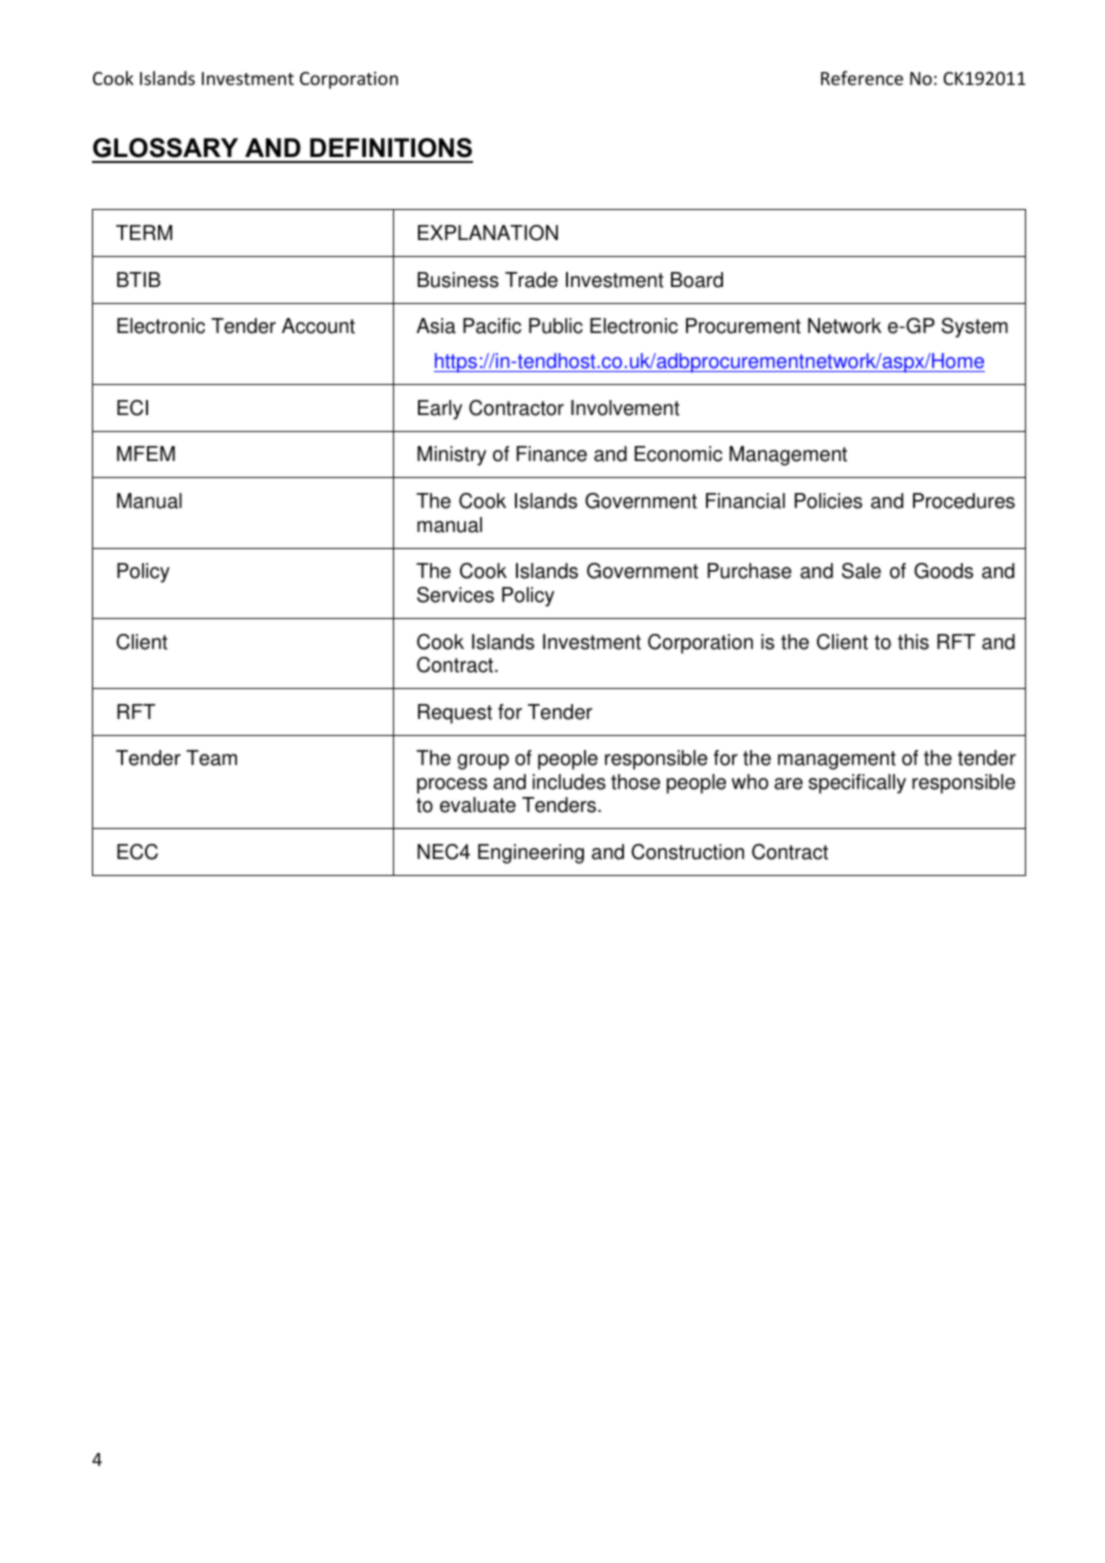  I want to click on Finance, so click(552, 454).
